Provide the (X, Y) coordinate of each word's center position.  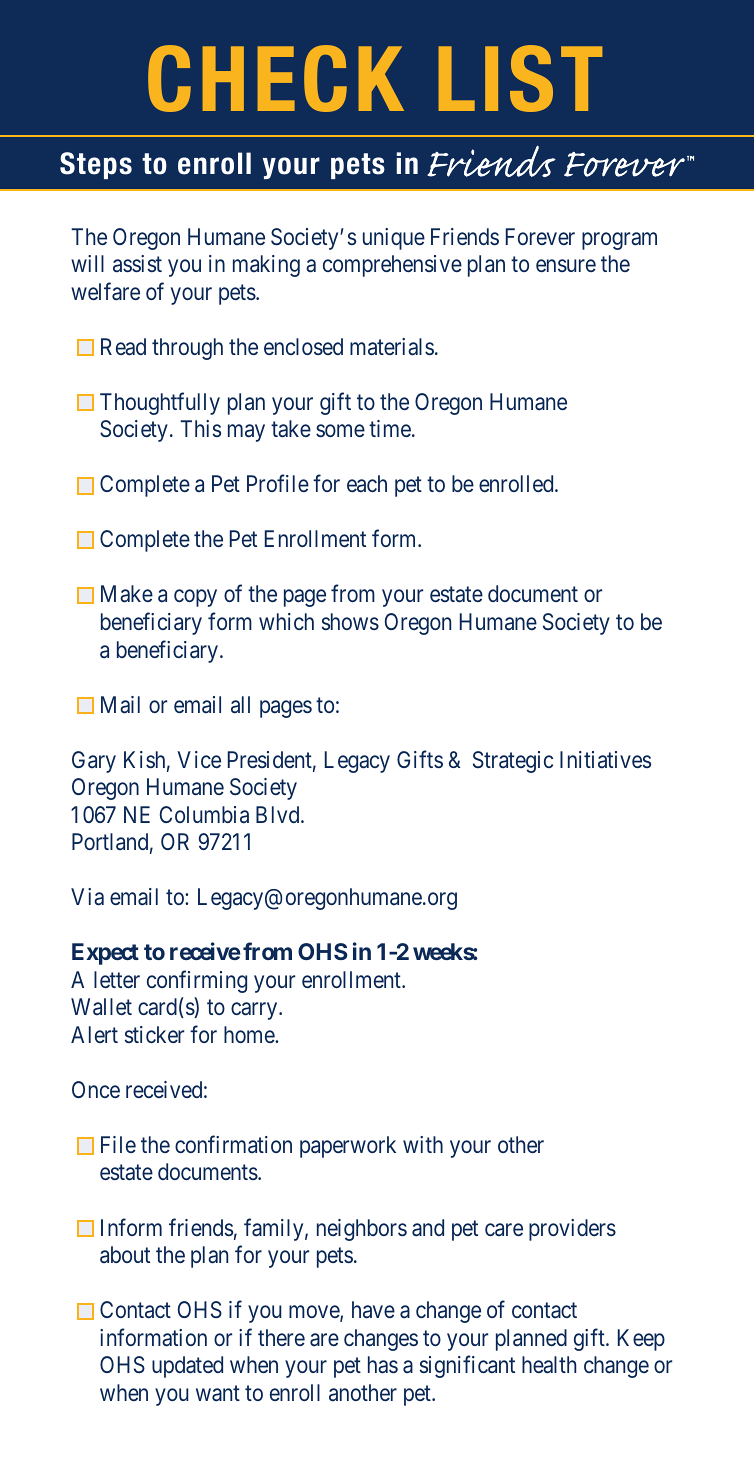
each (367, 484)
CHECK (276, 78)
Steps (96, 165)
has (383, 1365)
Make (127, 594)
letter (117, 979)
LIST (520, 78)
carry (255, 1011)
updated (187, 1367)
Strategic (513, 762)
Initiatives (605, 760)
